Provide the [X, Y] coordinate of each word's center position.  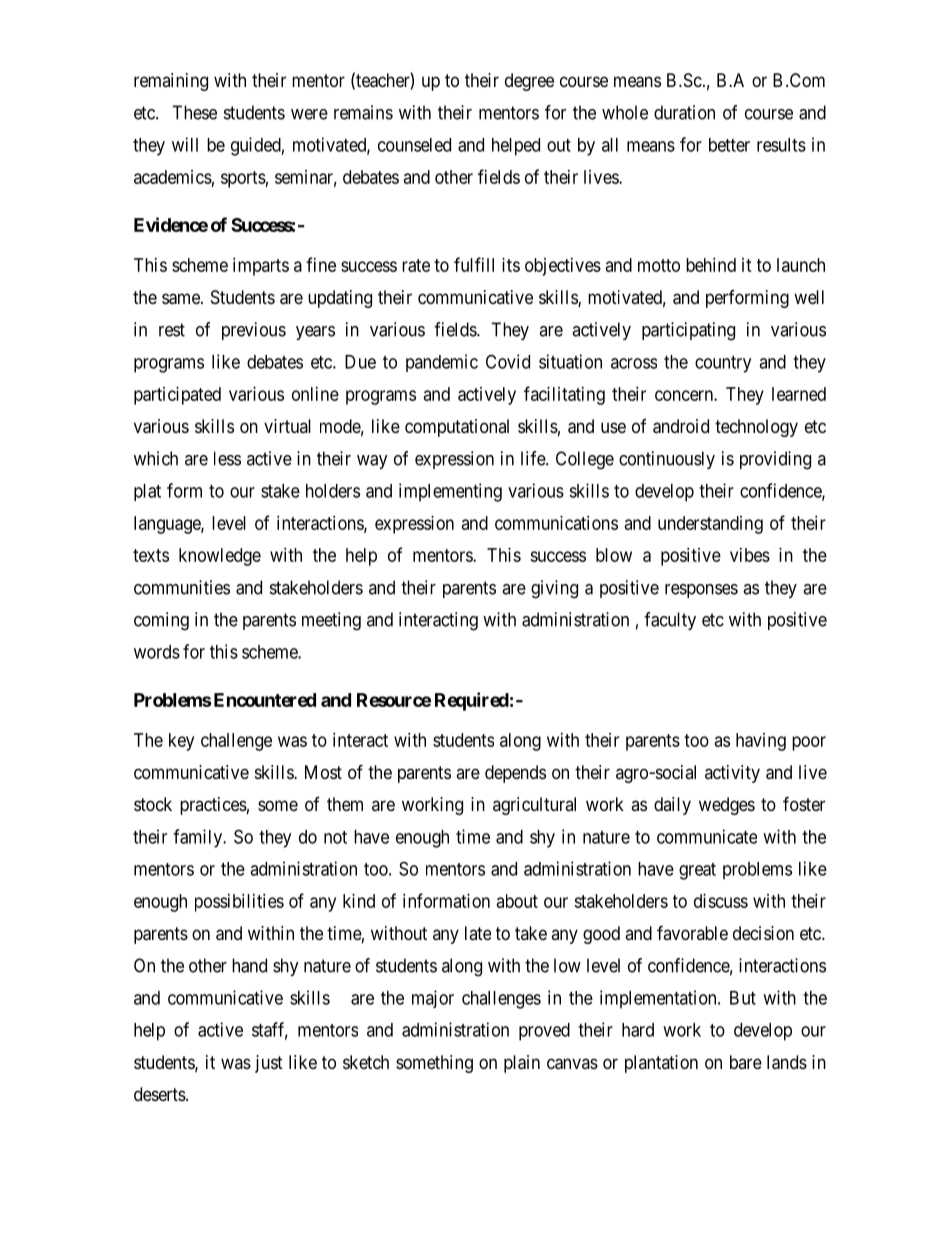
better [729, 145]
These [194, 112]
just [269, 1064]
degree [529, 82]
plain [522, 1064]
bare [746, 1062]
